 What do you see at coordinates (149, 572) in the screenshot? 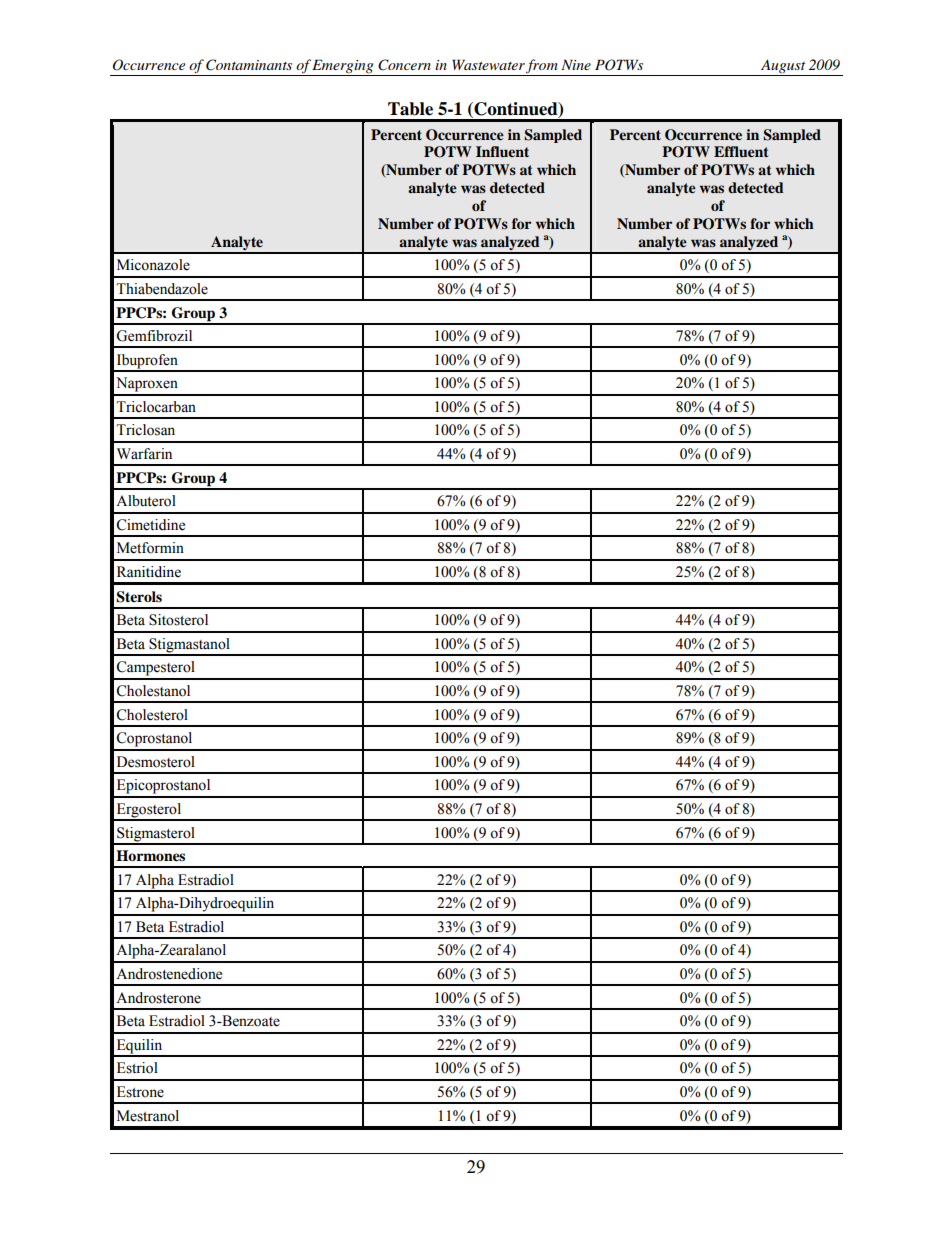
I see `Ranitidine` at bounding box center [149, 572].
